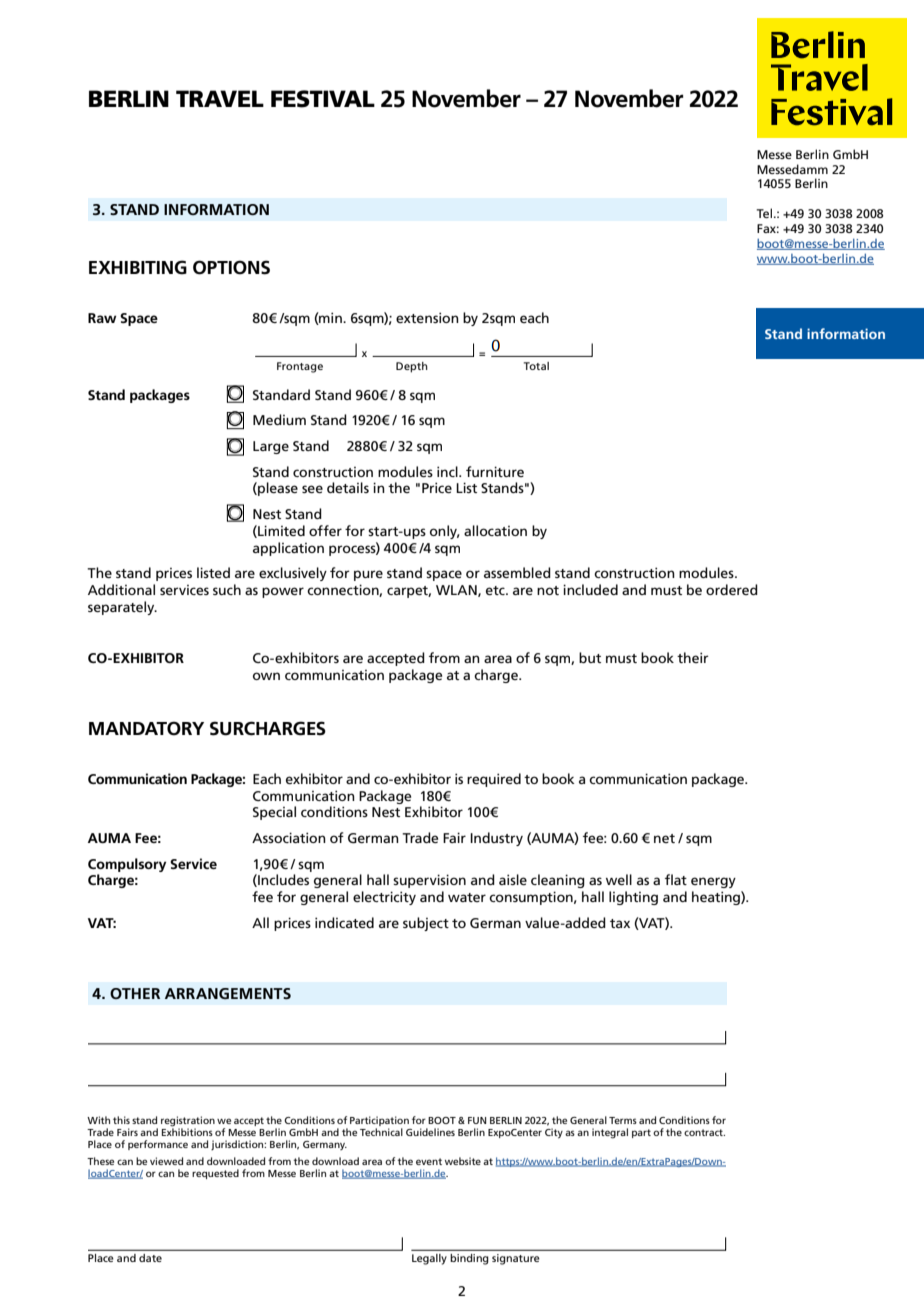 This image has width=924, height=1308. What do you see at coordinates (469, 1259) in the image?
I see `binding` at bounding box center [469, 1259].
